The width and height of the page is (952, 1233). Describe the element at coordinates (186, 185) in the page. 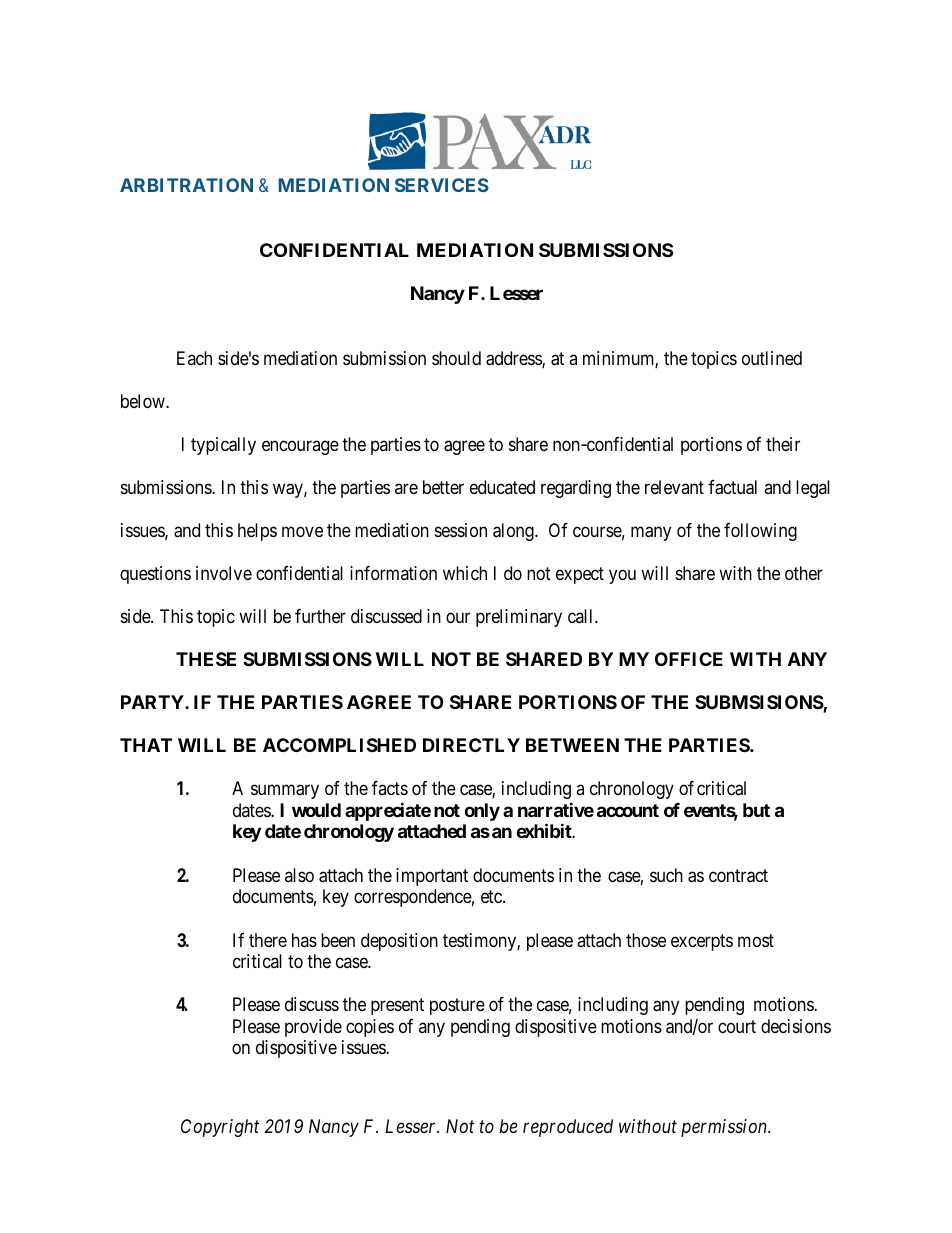

I see `ARBITRATION` at that location.
